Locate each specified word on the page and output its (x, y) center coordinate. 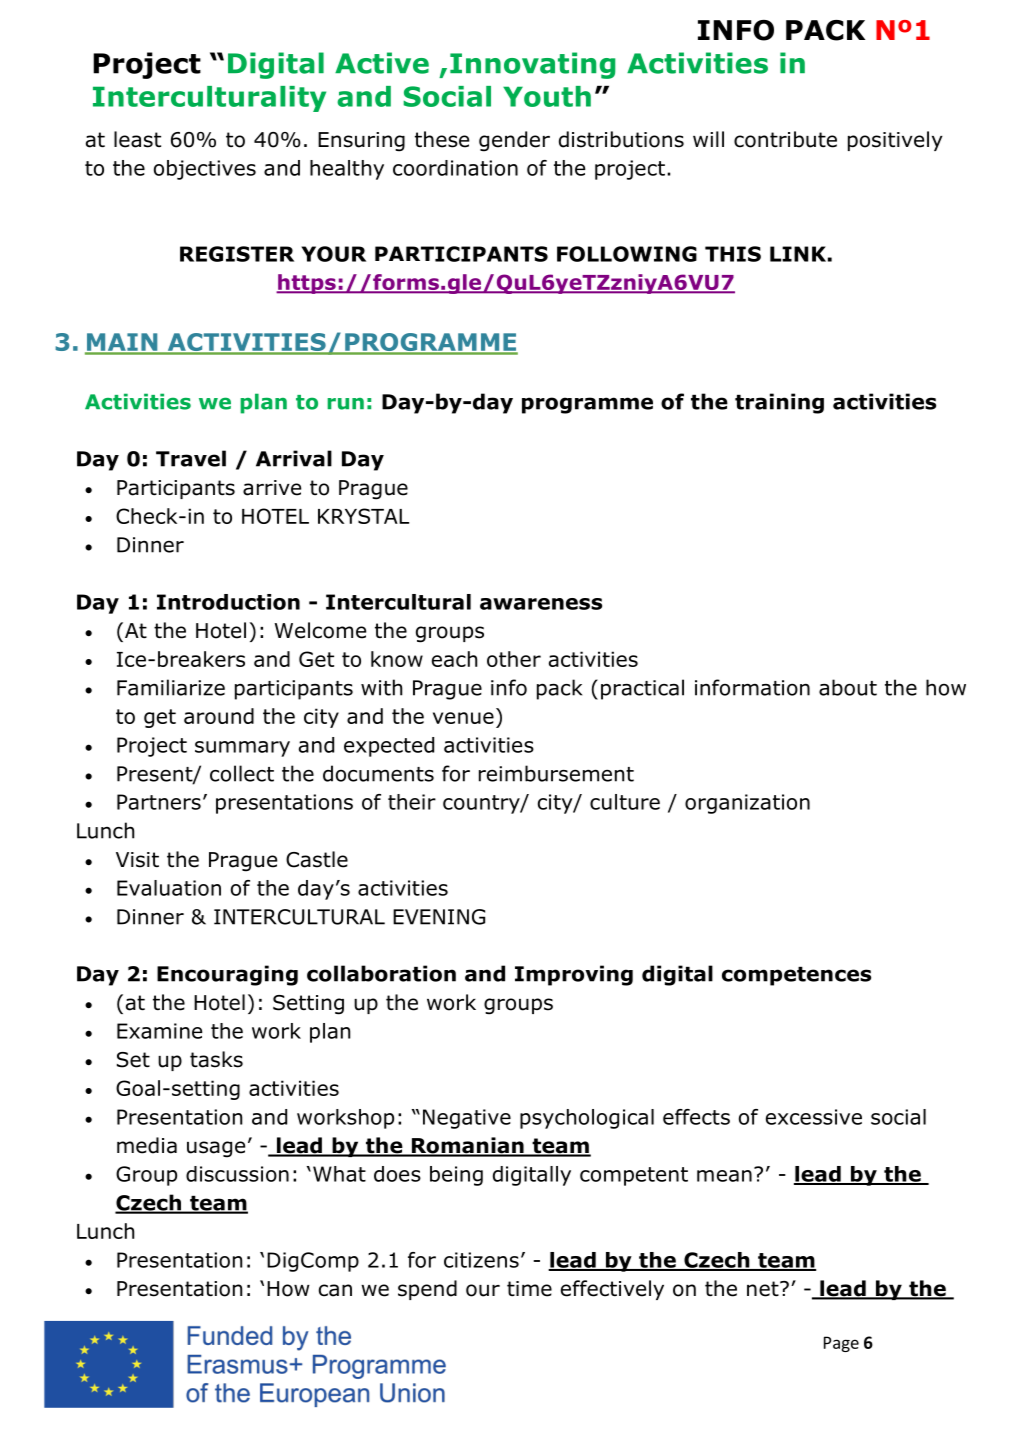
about (848, 687)
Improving (574, 975)
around (219, 716)
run (345, 404)
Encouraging (227, 975)
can (335, 1290)
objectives (205, 170)
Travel (191, 458)
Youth (547, 96)
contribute (785, 139)
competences (796, 976)
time (529, 1289)
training (779, 403)
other (514, 659)
